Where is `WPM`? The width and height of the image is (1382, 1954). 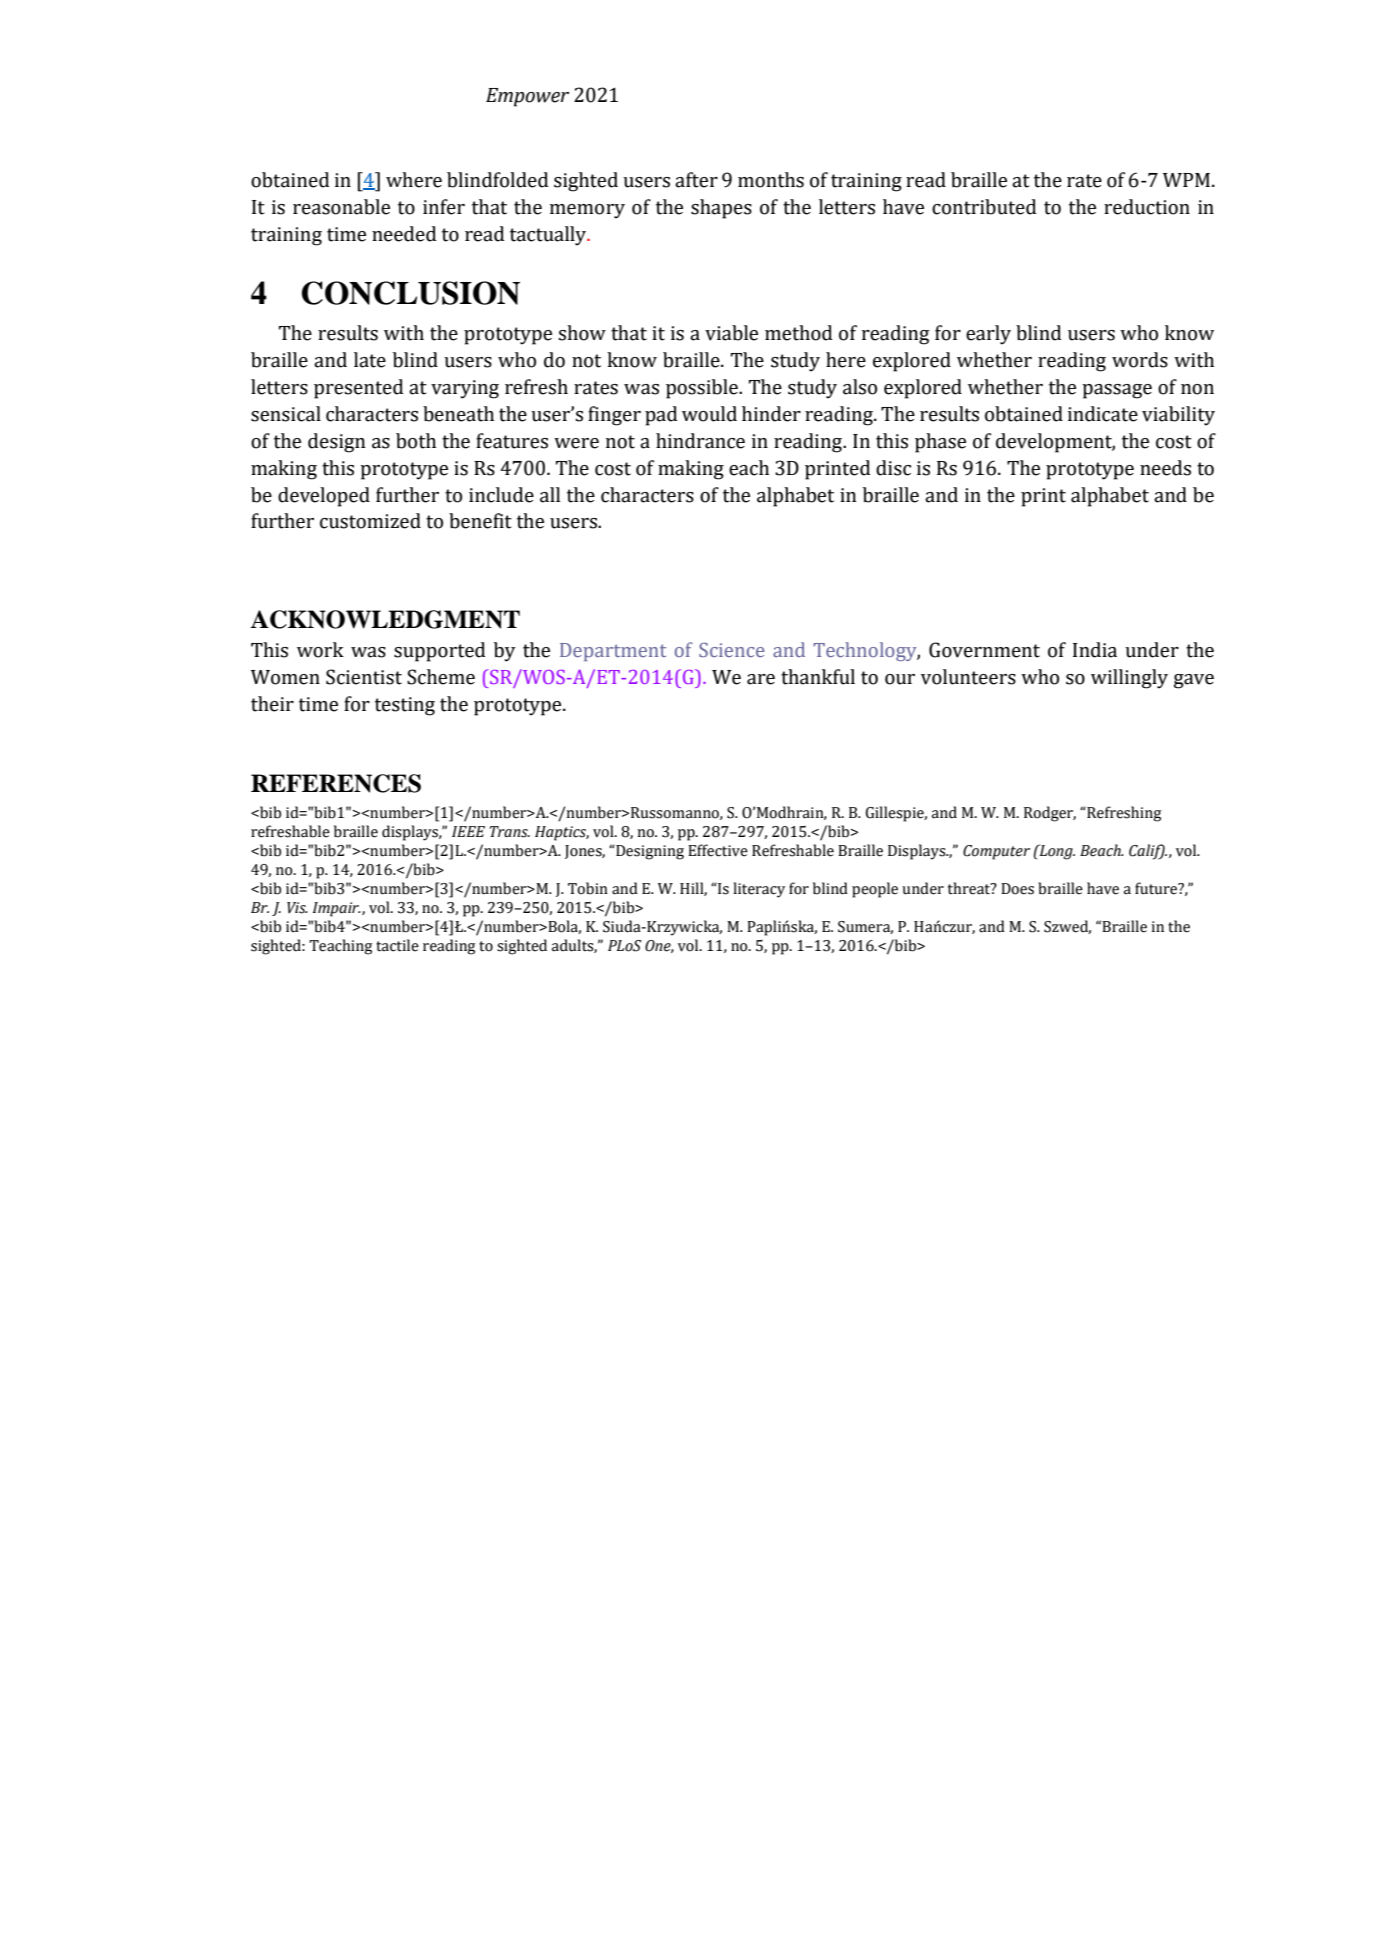
WPM is located at coordinates (1186, 180).
